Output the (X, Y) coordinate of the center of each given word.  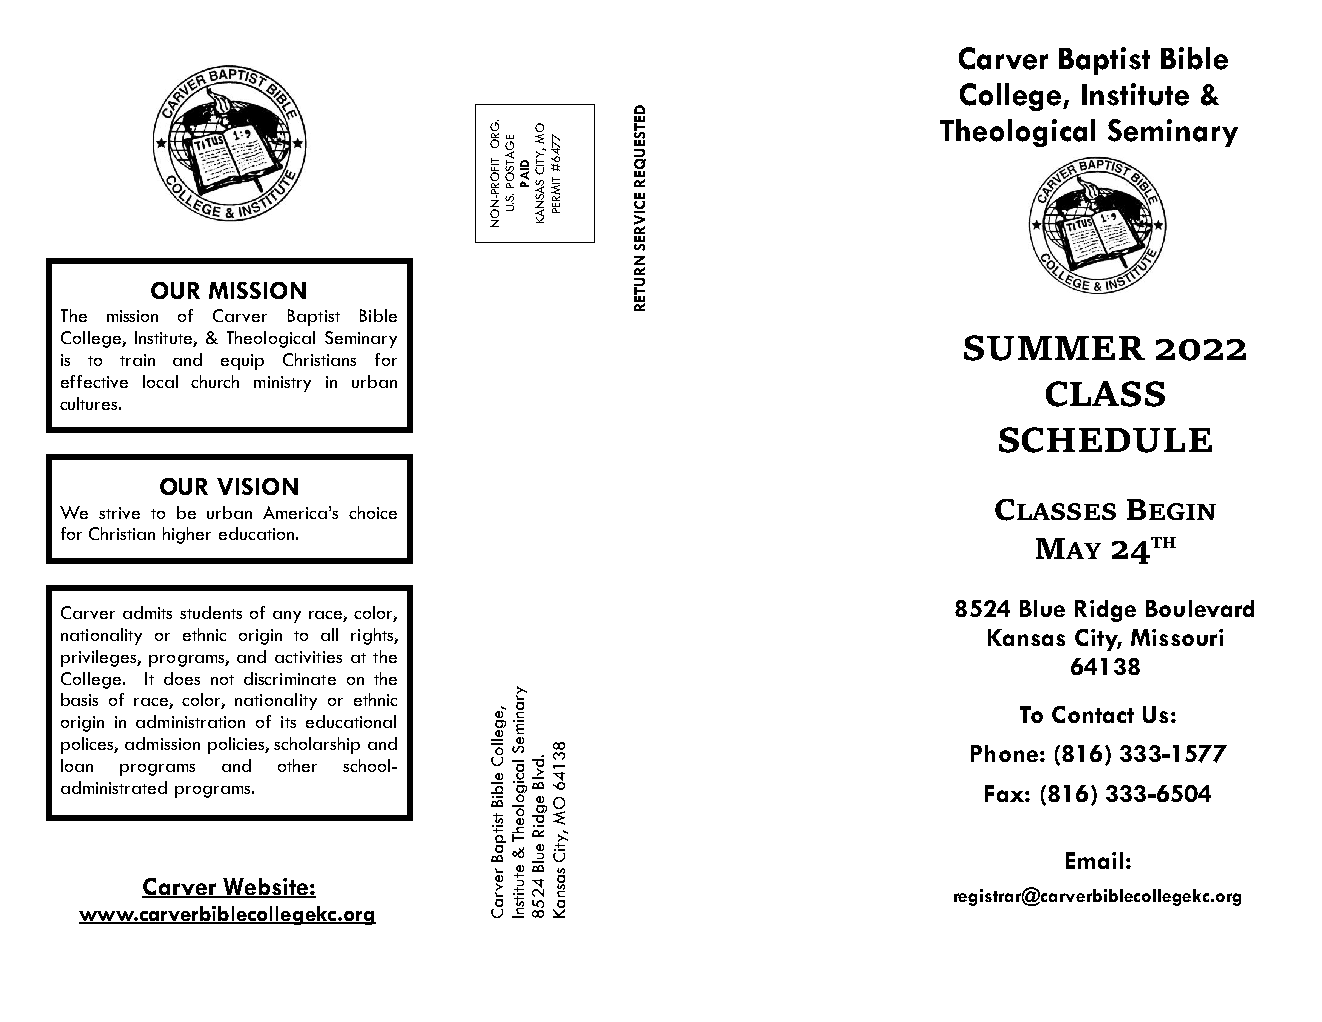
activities (308, 657)
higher (187, 535)
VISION (257, 486)
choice (373, 512)
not (222, 680)
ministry (282, 384)
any (287, 617)
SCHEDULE (1105, 440)
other (297, 765)
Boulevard (1200, 608)
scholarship (317, 745)
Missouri (1177, 637)
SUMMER (1054, 348)
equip (242, 362)
